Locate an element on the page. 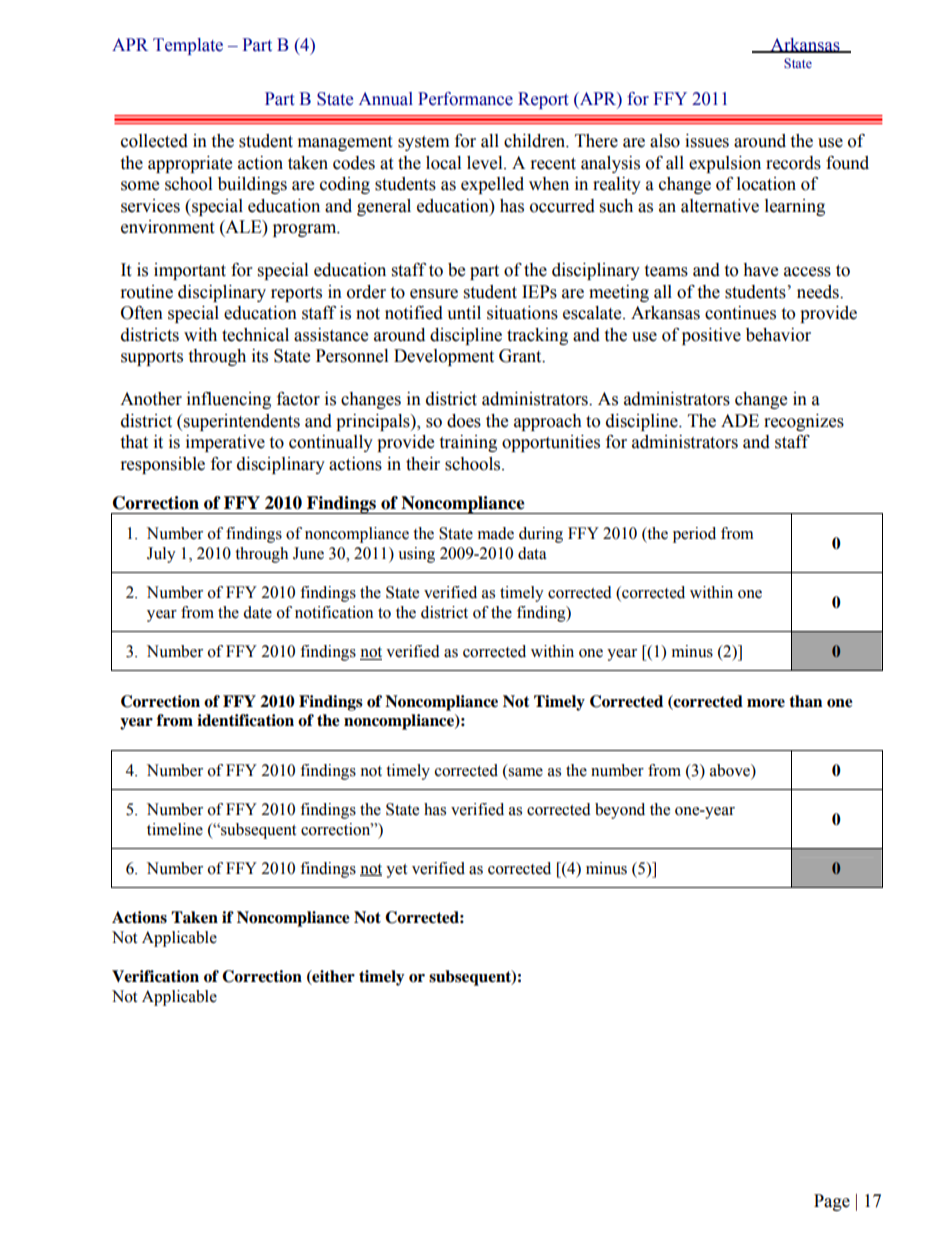 The image size is (952, 1233). beyond is located at coordinates (620, 811).
